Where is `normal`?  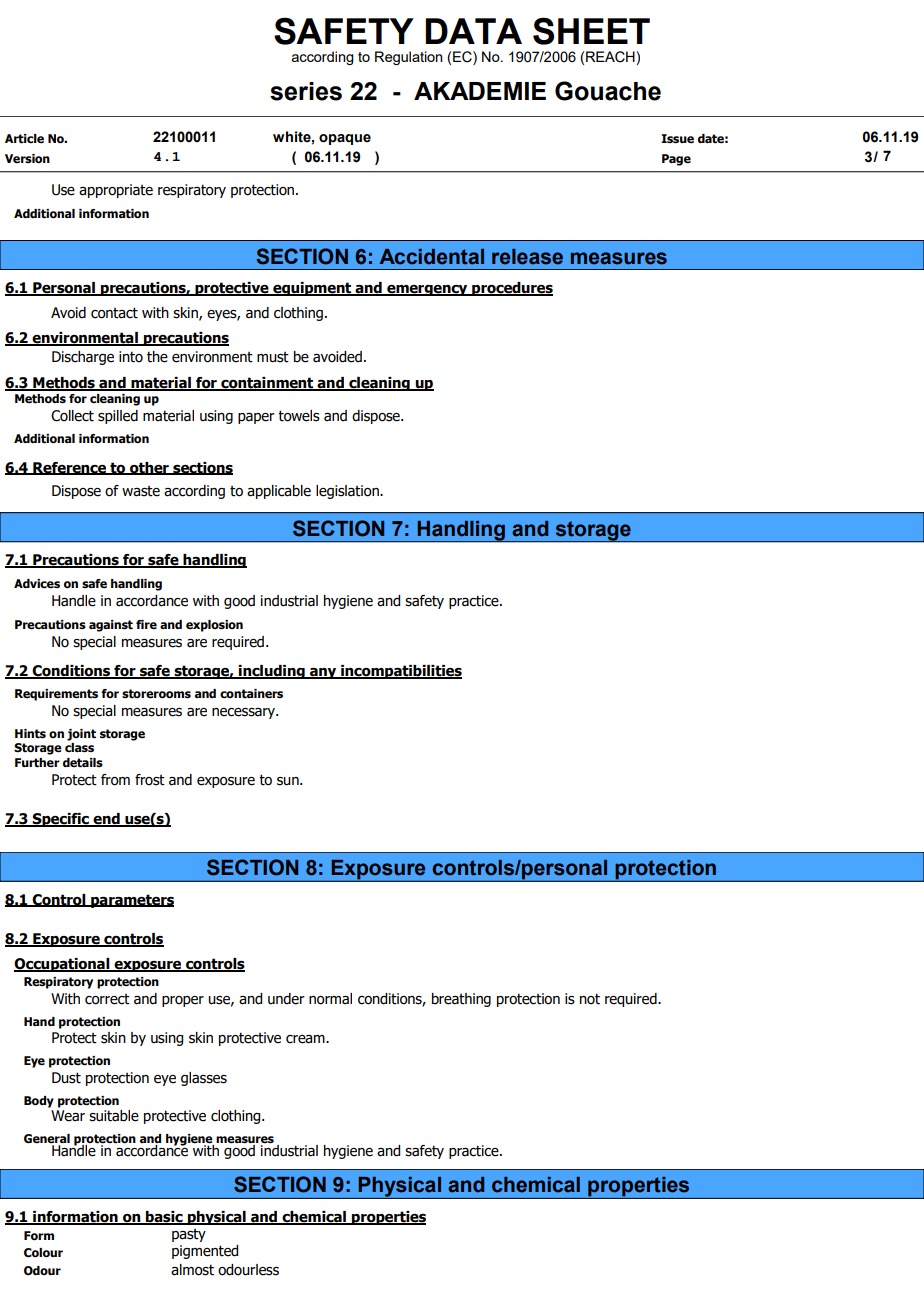
normal is located at coordinates (330, 999).
